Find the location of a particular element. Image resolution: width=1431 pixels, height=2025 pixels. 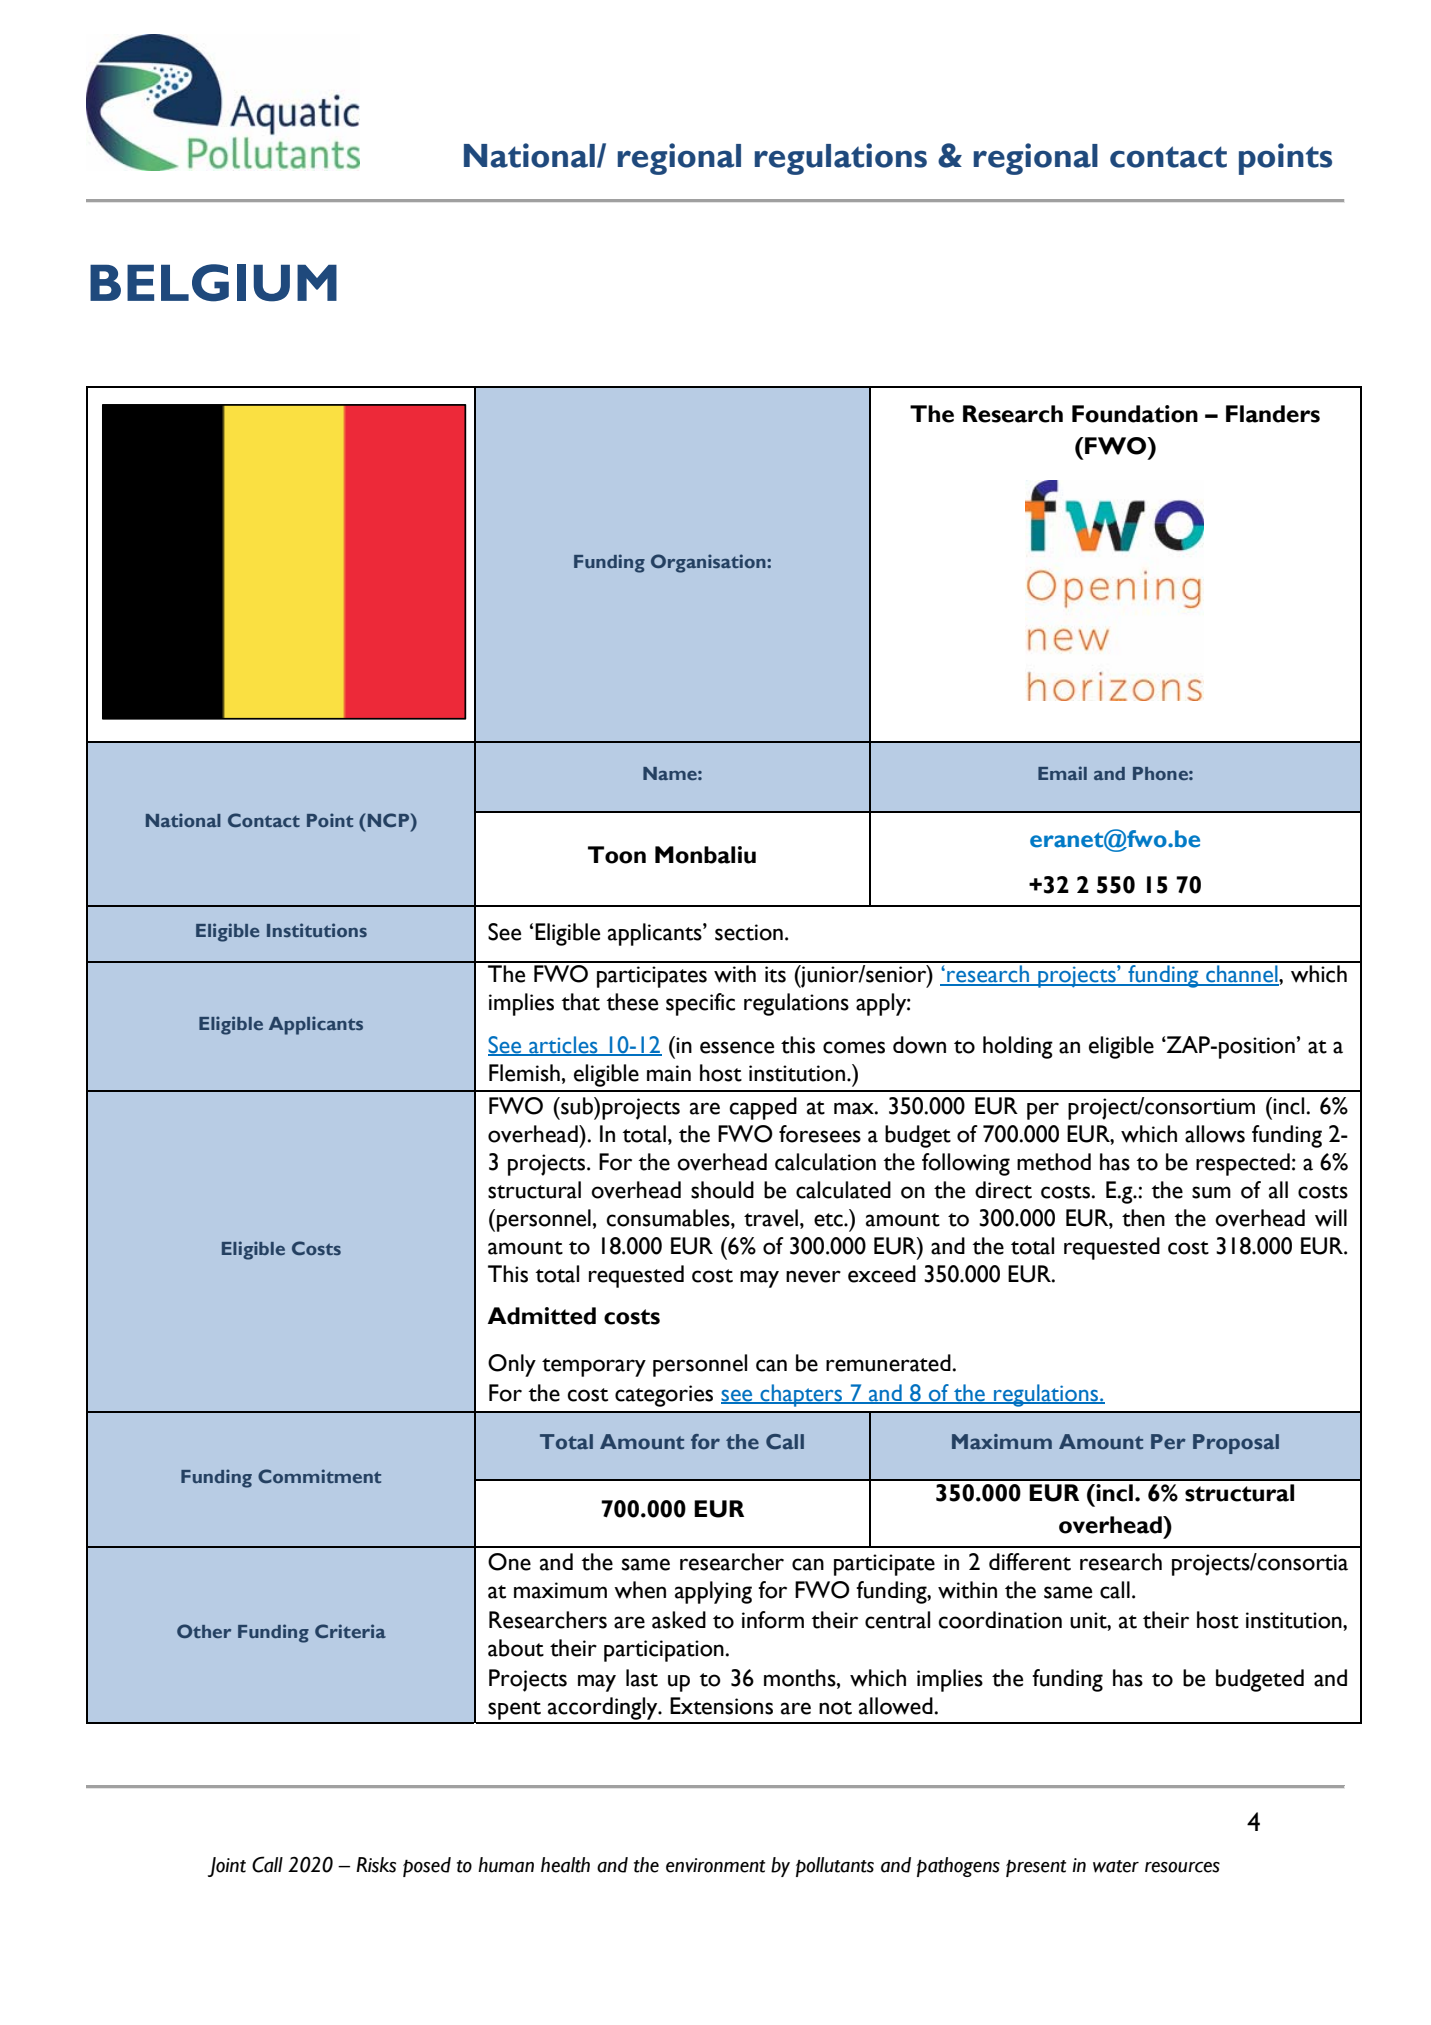

BELGIUM is located at coordinates (213, 283).
